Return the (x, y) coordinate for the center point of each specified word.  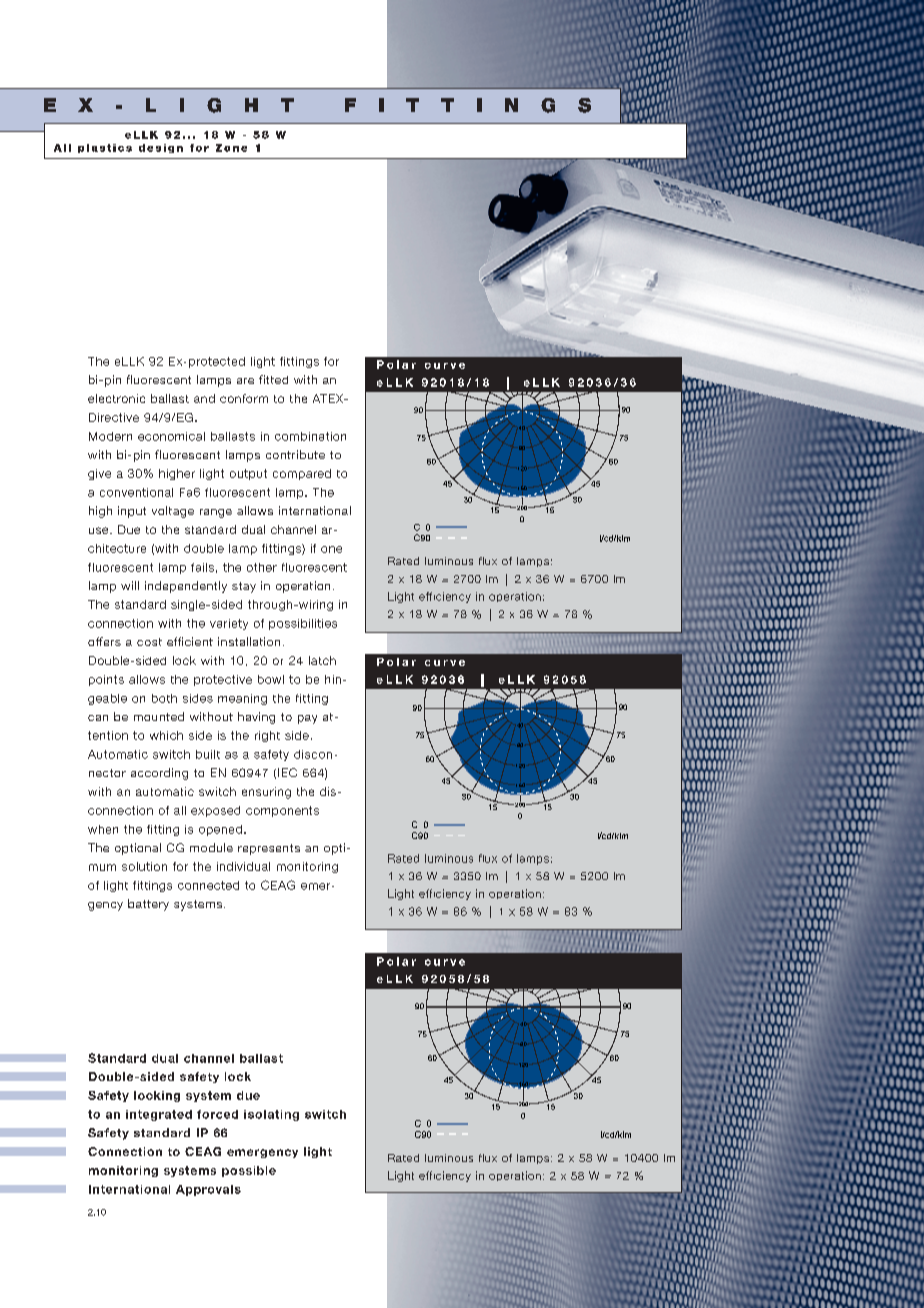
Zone (231, 148)
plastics (105, 148)
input (132, 512)
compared (302, 474)
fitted (273, 379)
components (282, 811)
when (103, 829)
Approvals (208, 1190)
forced (217, 1114)
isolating (271, 1115)
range (216, 513)
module (211, 847)
